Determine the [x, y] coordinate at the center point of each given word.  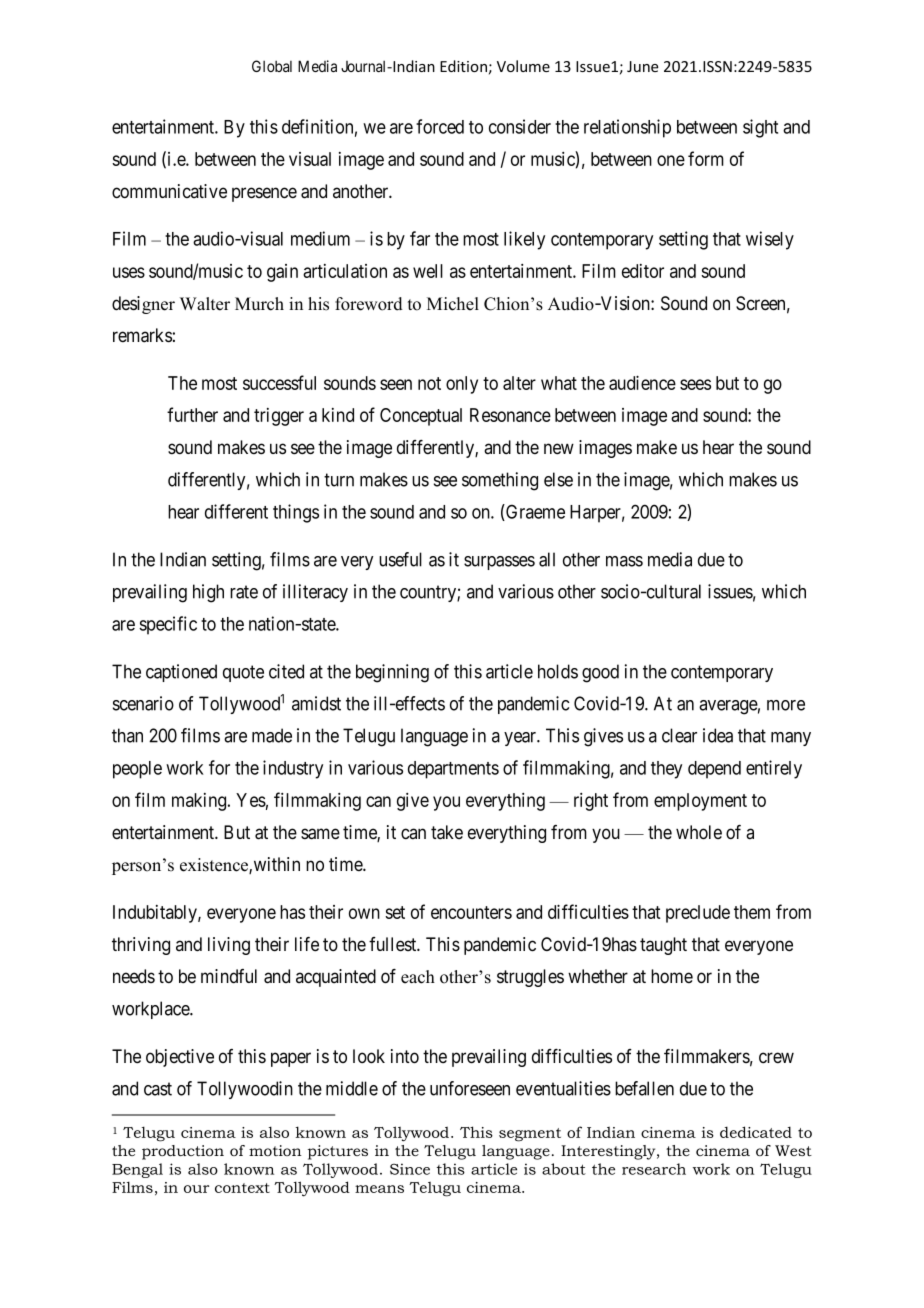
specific [168, 625]
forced [440, 126]
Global [272, 66]
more [786, 705]
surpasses [499, 563]
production [183, 1152]
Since [410, 1169]
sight [760, 128]
